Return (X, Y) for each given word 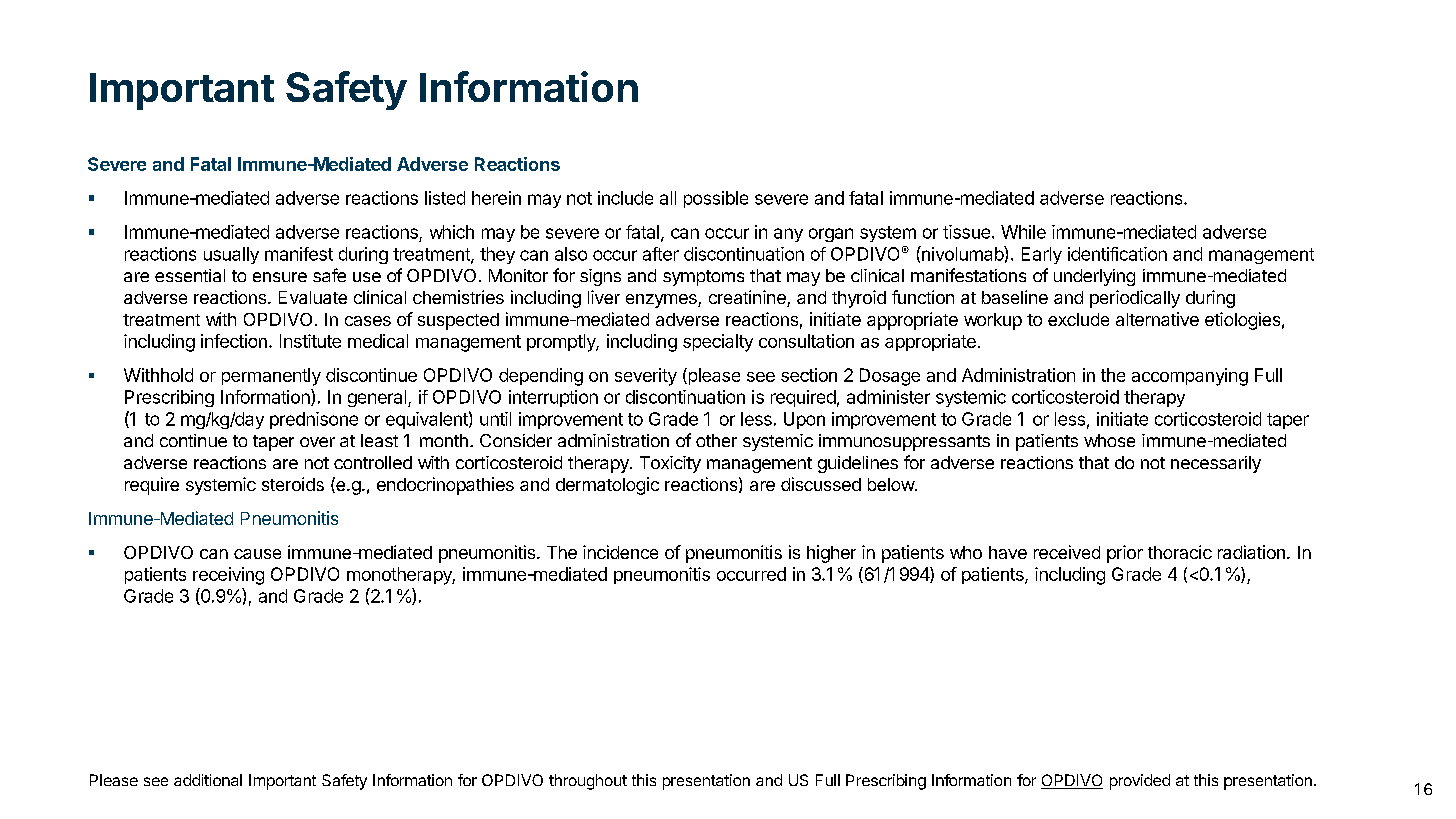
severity (646, 377)
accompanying (1190, 377)
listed (445, 198)
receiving (228, 576)
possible (716, 199)
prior (1125, 554)
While (1023, 232)
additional (208, 780)
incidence (620, 552)
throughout (588, 782)
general (377, 398)
